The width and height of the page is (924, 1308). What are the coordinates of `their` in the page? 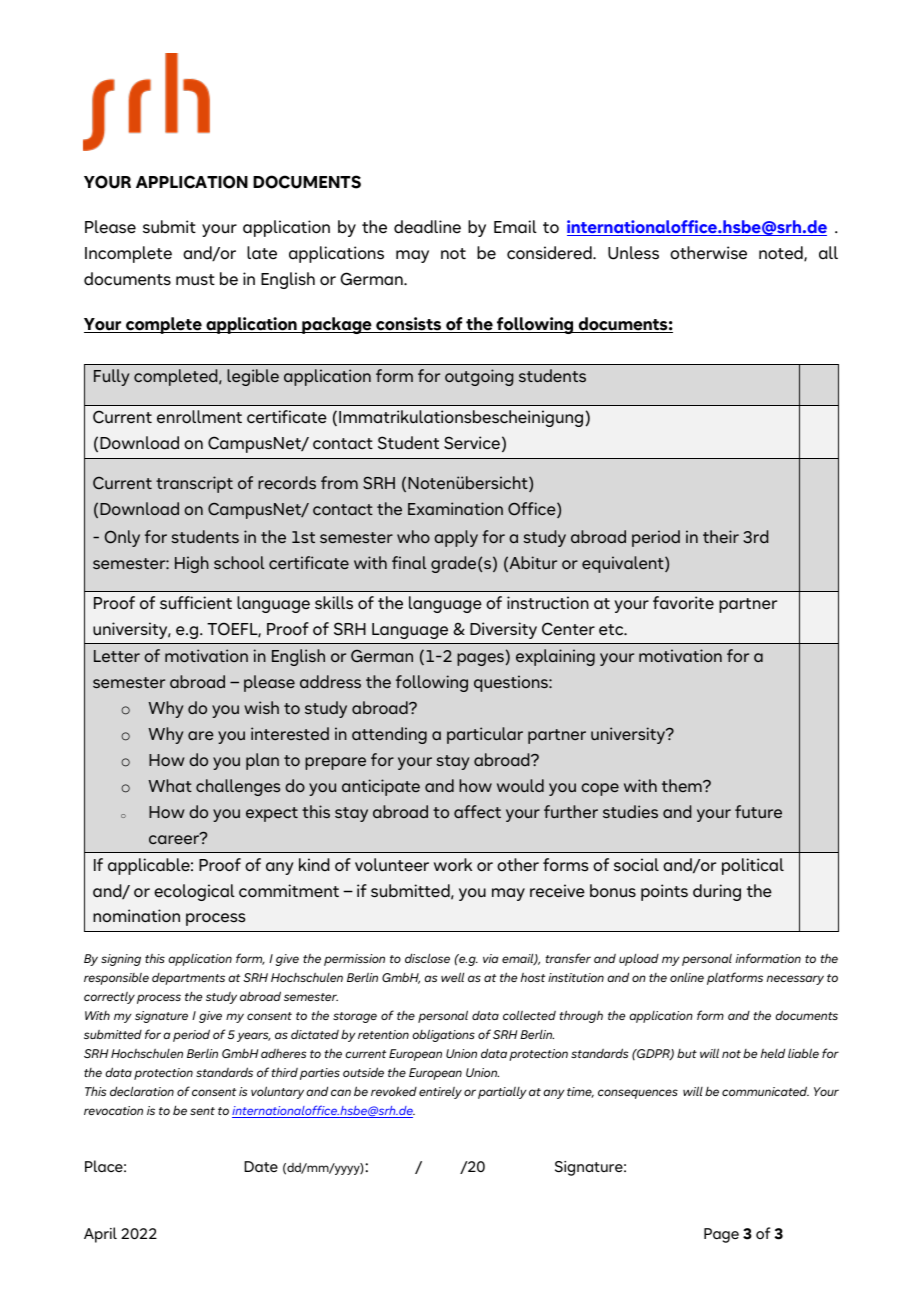 It's located at (721, 536).
